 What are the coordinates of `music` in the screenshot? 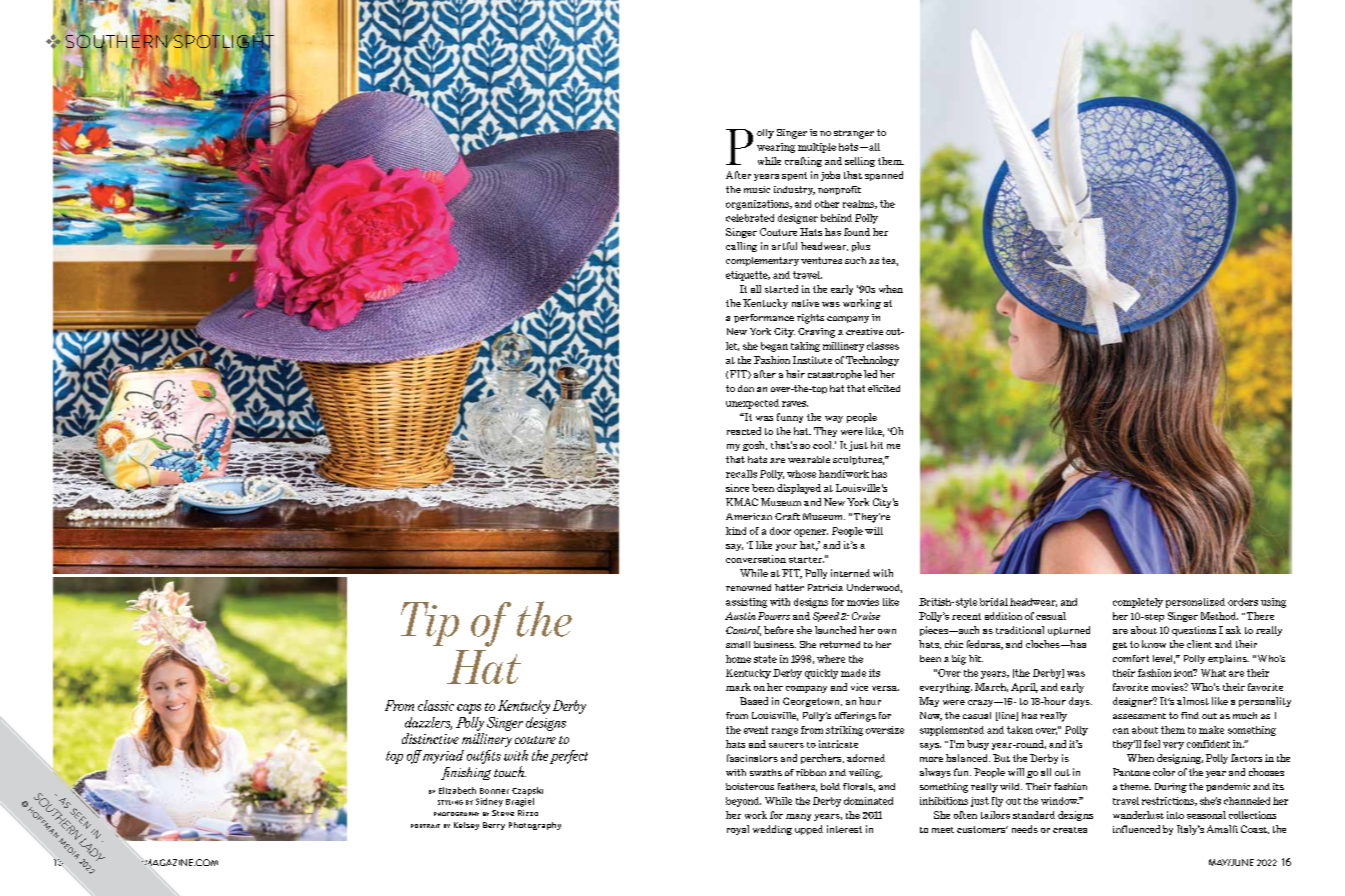 It's located at (757, 189).
